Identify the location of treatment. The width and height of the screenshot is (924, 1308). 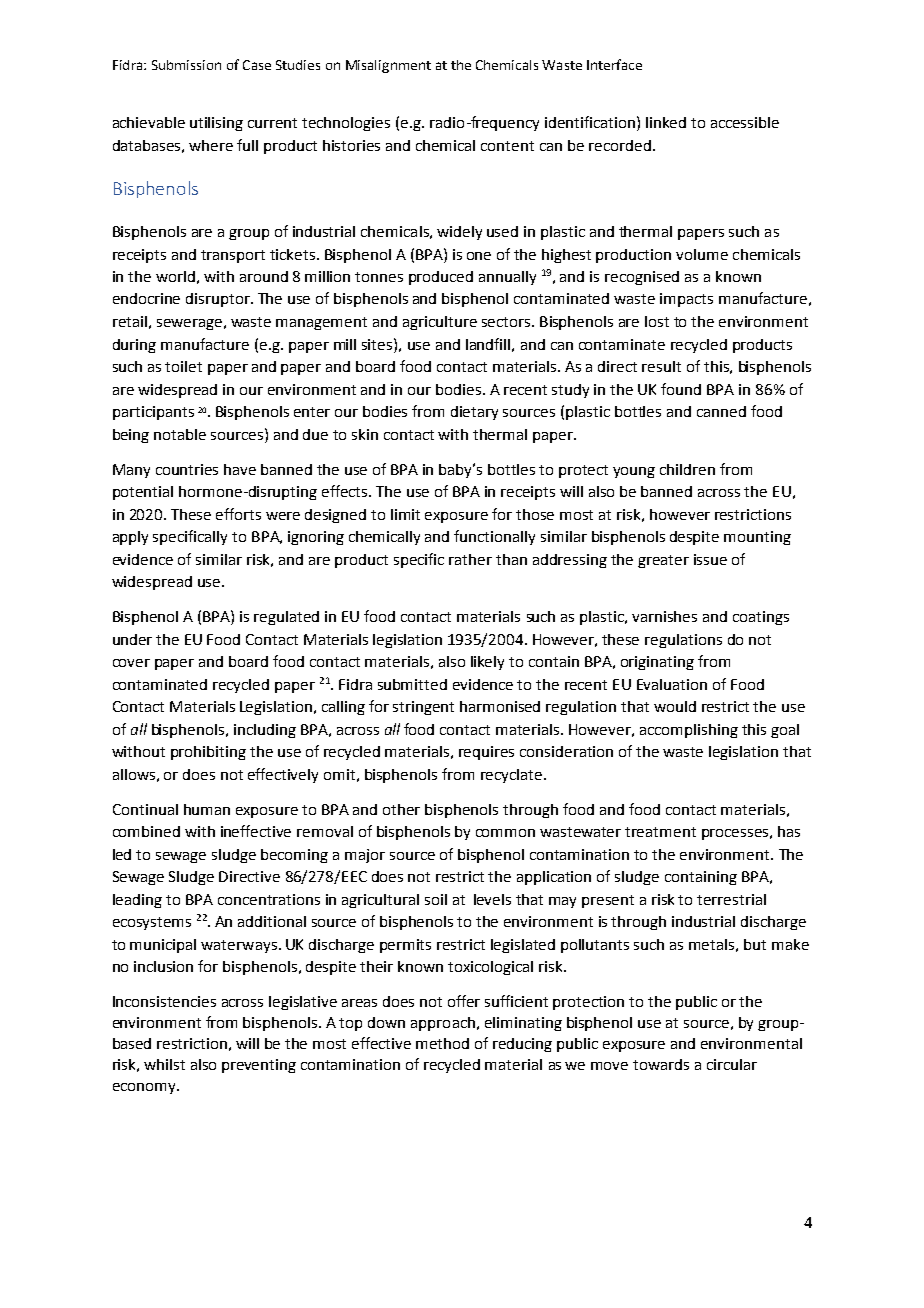
(660, 832).
